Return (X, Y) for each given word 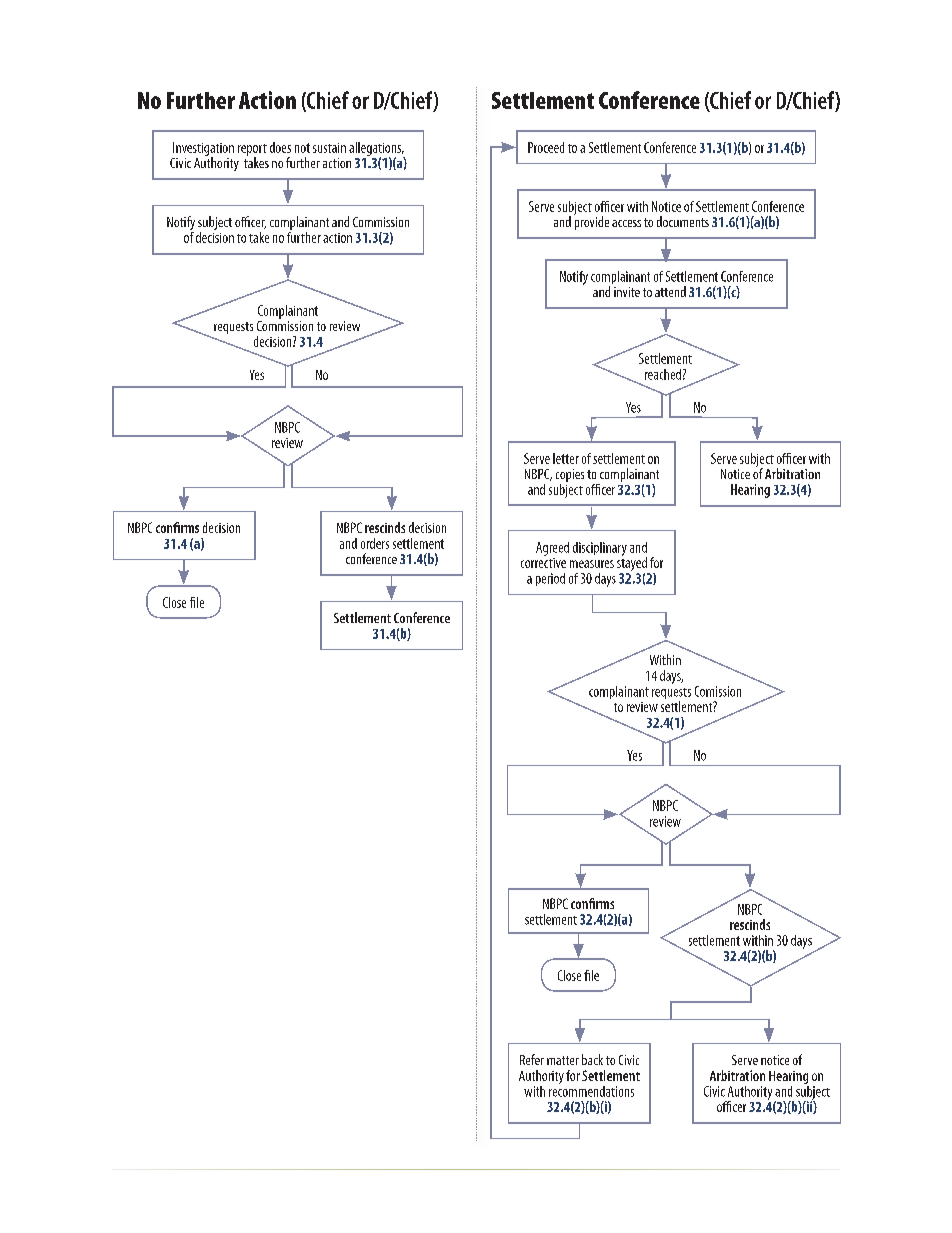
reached (663, 374)
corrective (543, 561)
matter (563, 1060)
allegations (376, 150)
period (550, 579)
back (592, 1059)
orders (375, 543)
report (252, 151)
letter (566, 458)
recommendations (591, 1090)
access (626, 223)
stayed (633, 564)
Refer (532, 1059)
